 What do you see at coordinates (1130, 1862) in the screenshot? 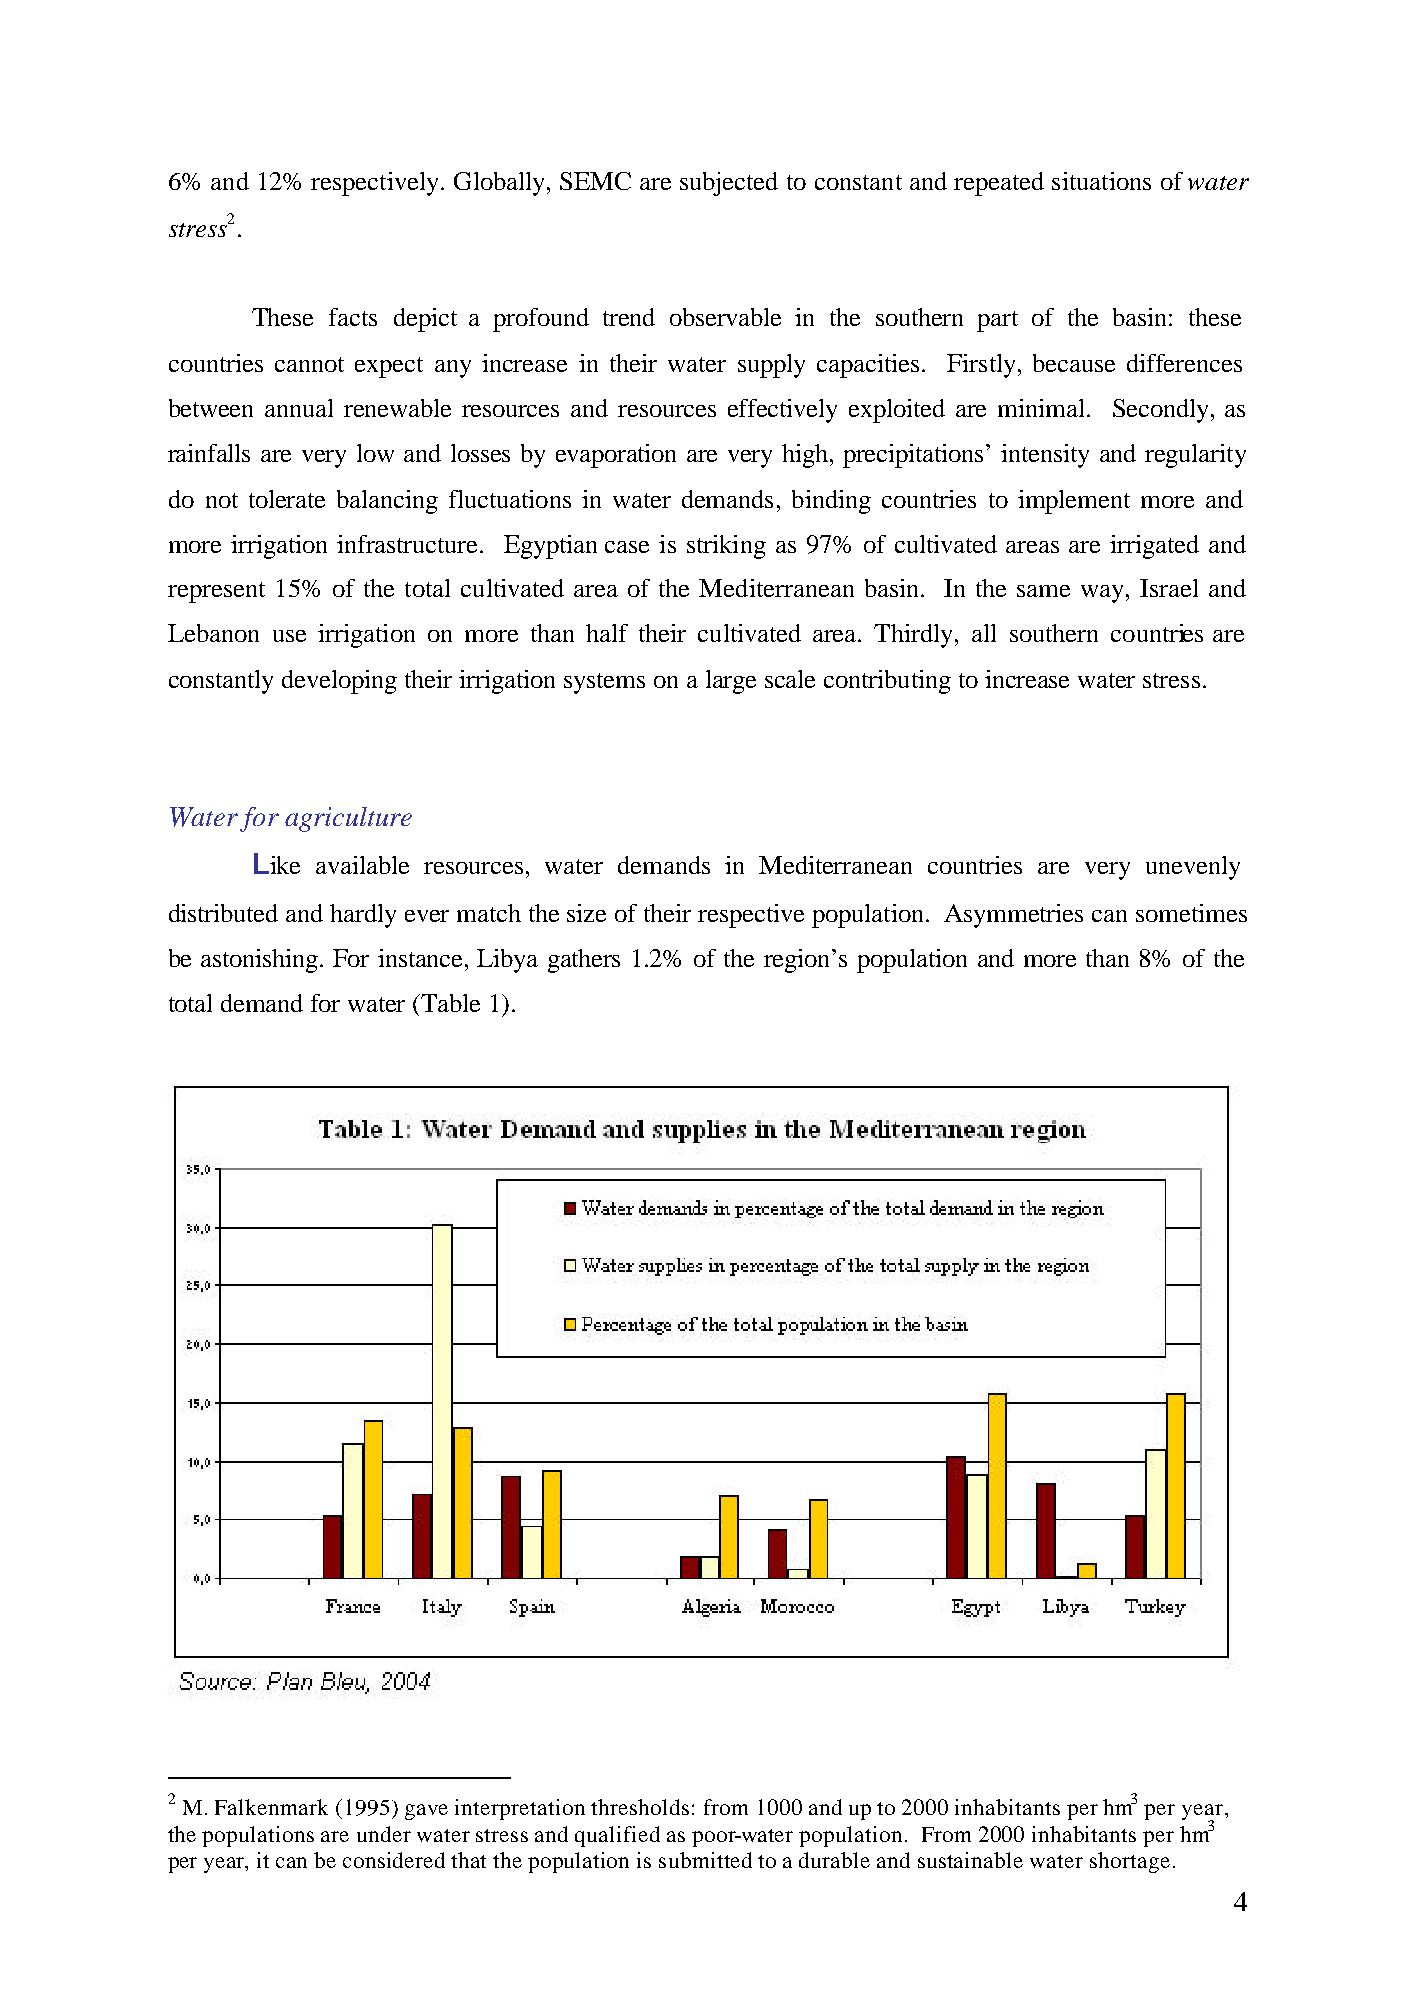
I see `shortage` at bounding box center [1130, 1862].
